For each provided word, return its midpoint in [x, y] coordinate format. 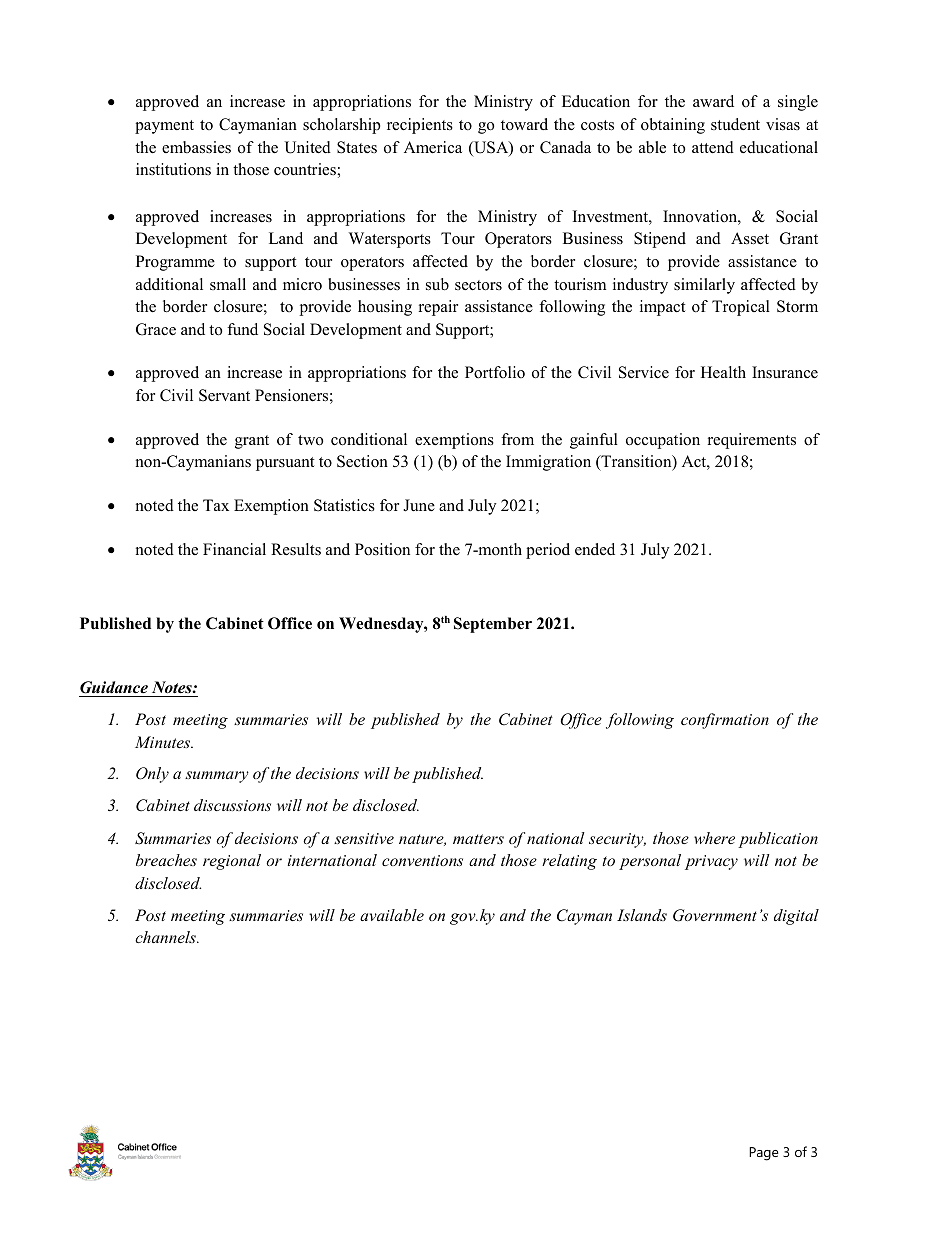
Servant [224, 395]
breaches [166, 860]
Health [723, 372]
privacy [711, 862]
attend [713, 147]
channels [166, 937]
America [433, 147]
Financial [234, 549]
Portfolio [495, 372]
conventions [422, 860]
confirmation [725, 721]
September [493, 625]
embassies [196, 147]
